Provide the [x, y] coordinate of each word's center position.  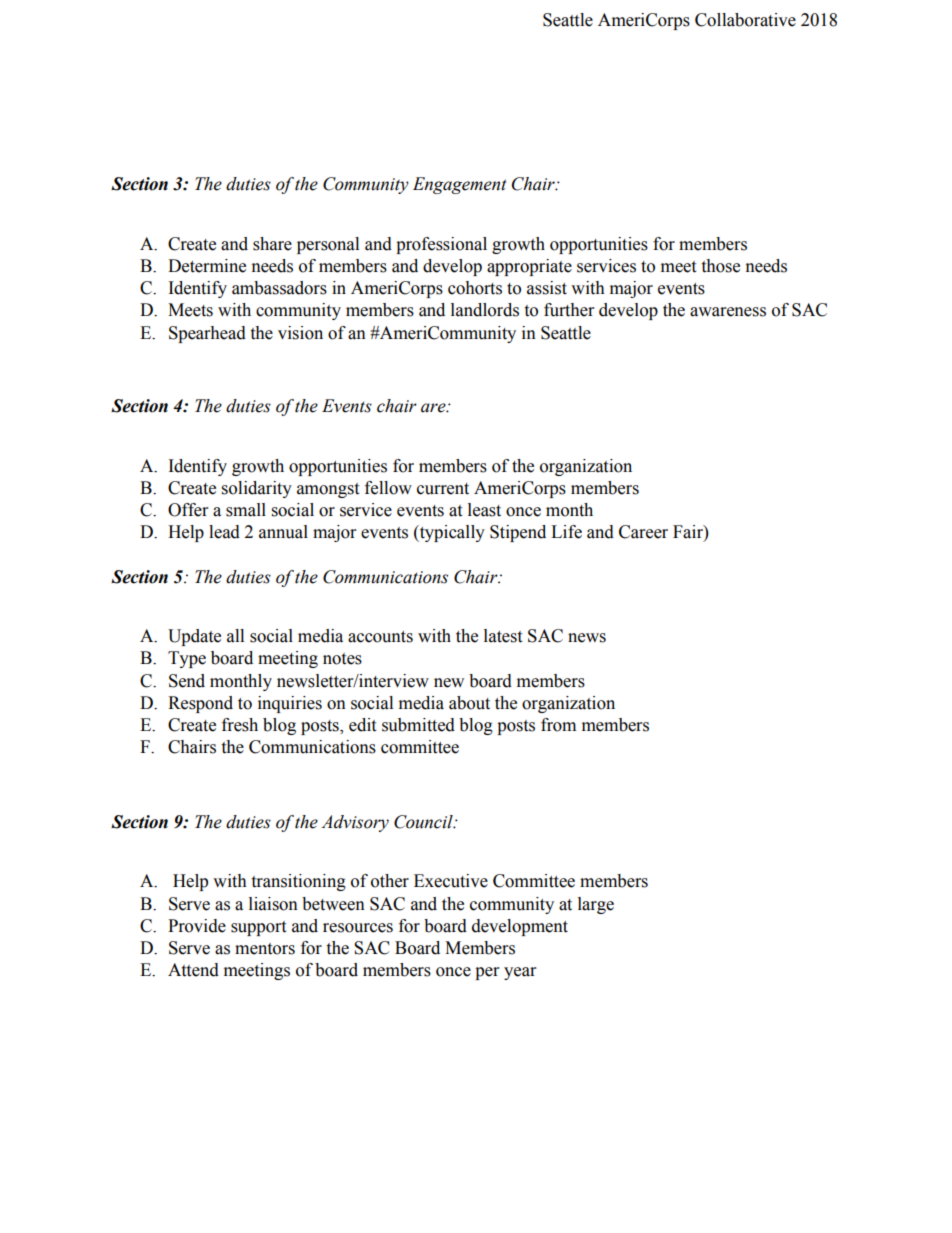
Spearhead [207, 334]
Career [643, 532]
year [520, 973]
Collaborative [745, 20]
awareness [728, 312]
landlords [485, 310]
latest [503, 636]
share [272, 244]
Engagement [460, 185]
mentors [265, 949]
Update [194, 637]
